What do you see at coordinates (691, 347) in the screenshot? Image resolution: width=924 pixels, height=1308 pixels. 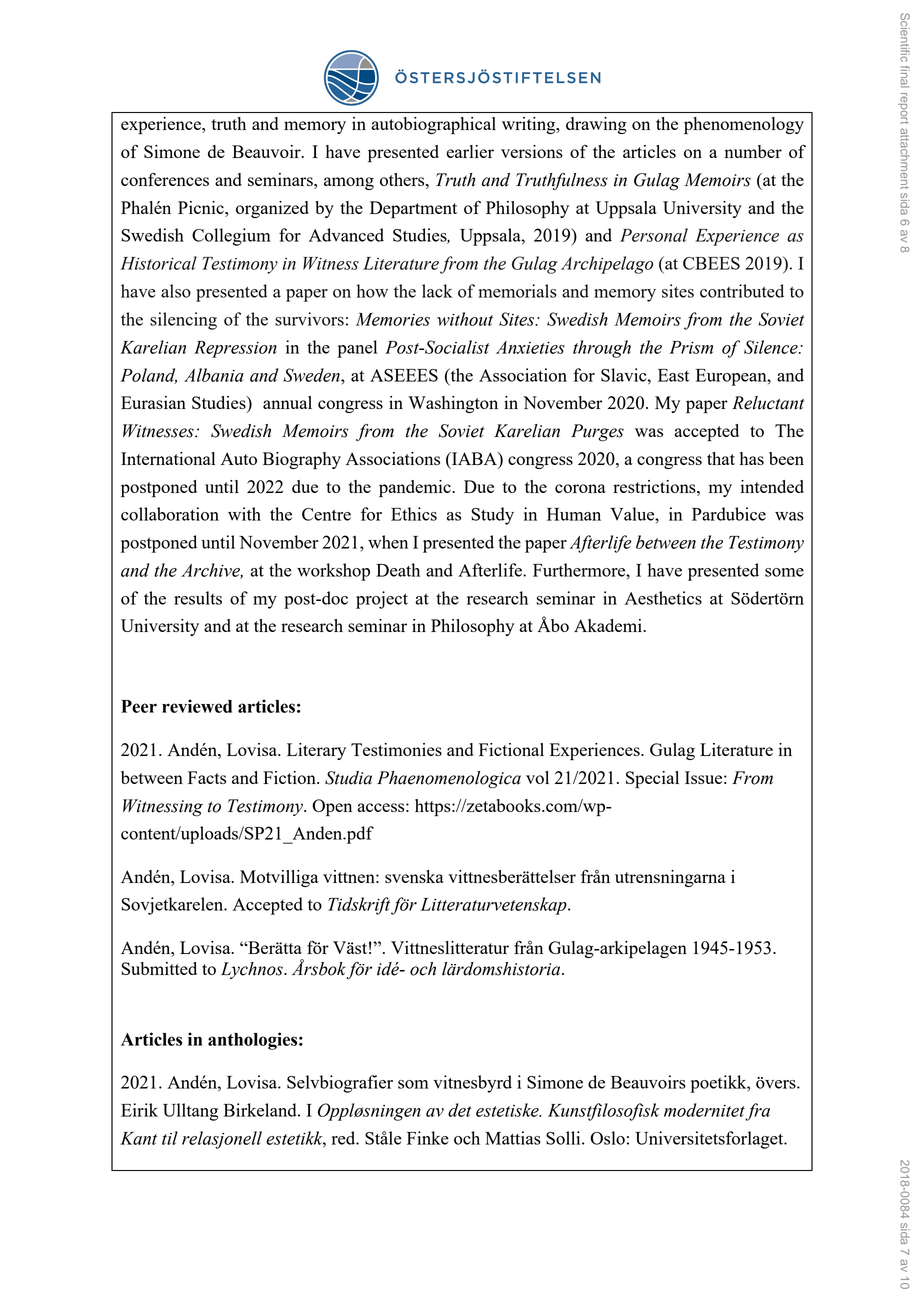 I see `Prism` at bounding box center [691, 347].
